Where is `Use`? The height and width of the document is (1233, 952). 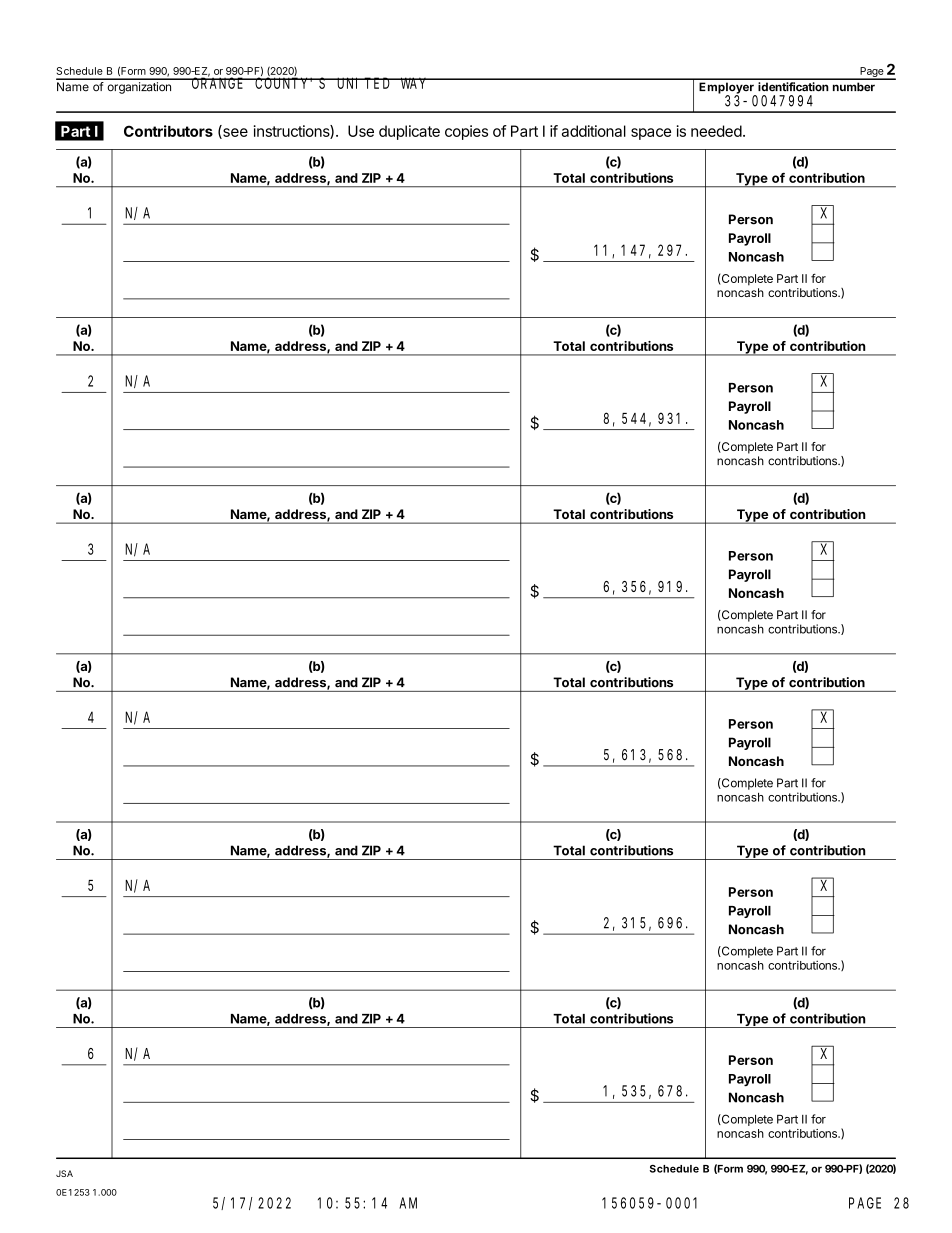
Use is located at coordinates (361, 131).
